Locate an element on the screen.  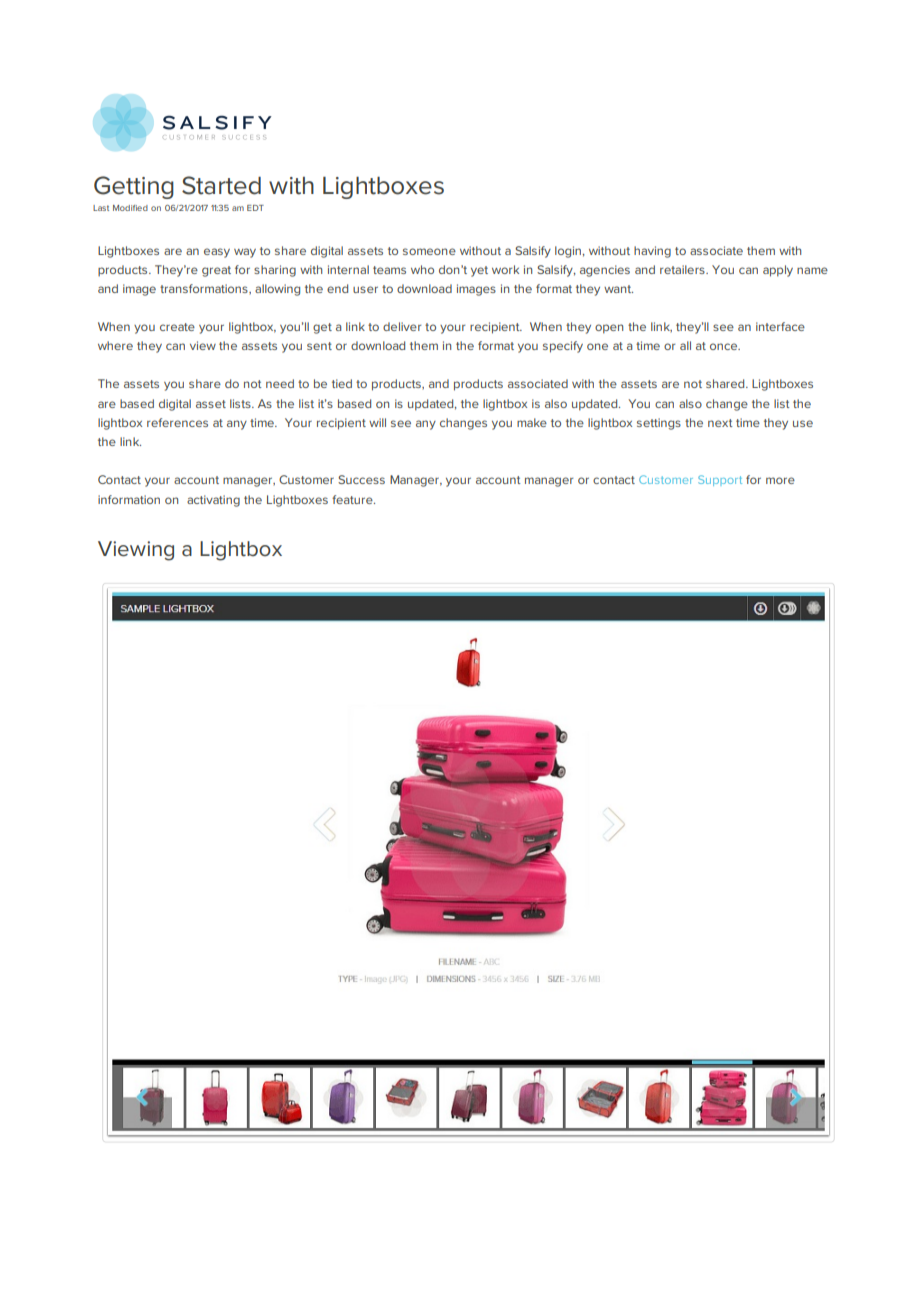
Started is located at coordinates (221, 185).
